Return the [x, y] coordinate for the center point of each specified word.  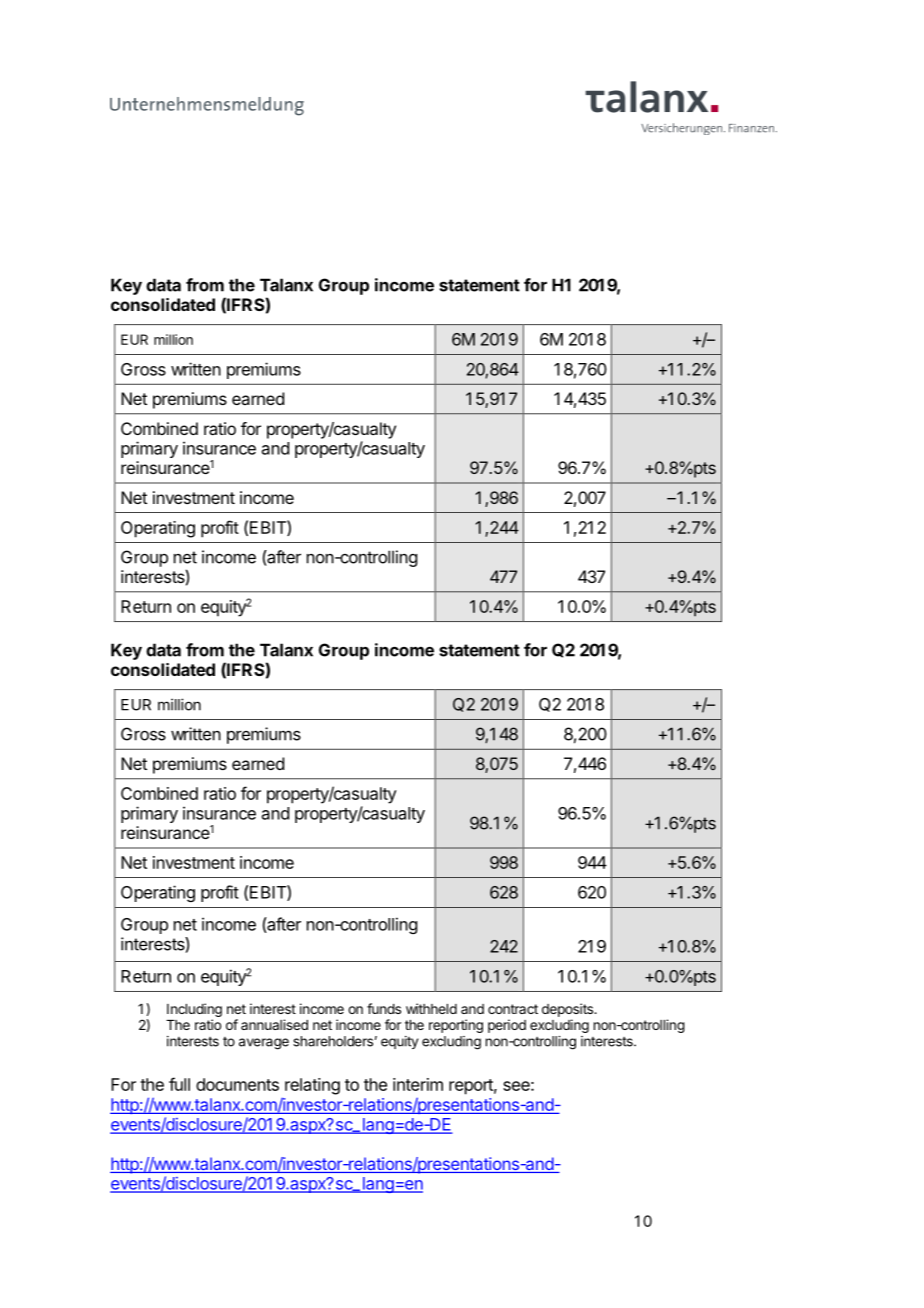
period [507, 1026]
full [179, 1084]
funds [384, 1008]
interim [418, 1084]
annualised [274, 1024]
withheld [431, 1008]
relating [312, 1086]
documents [237, 1084]
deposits [568, 1010]
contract [513, 1009]
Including [194, 1011]
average [264, 1044]
